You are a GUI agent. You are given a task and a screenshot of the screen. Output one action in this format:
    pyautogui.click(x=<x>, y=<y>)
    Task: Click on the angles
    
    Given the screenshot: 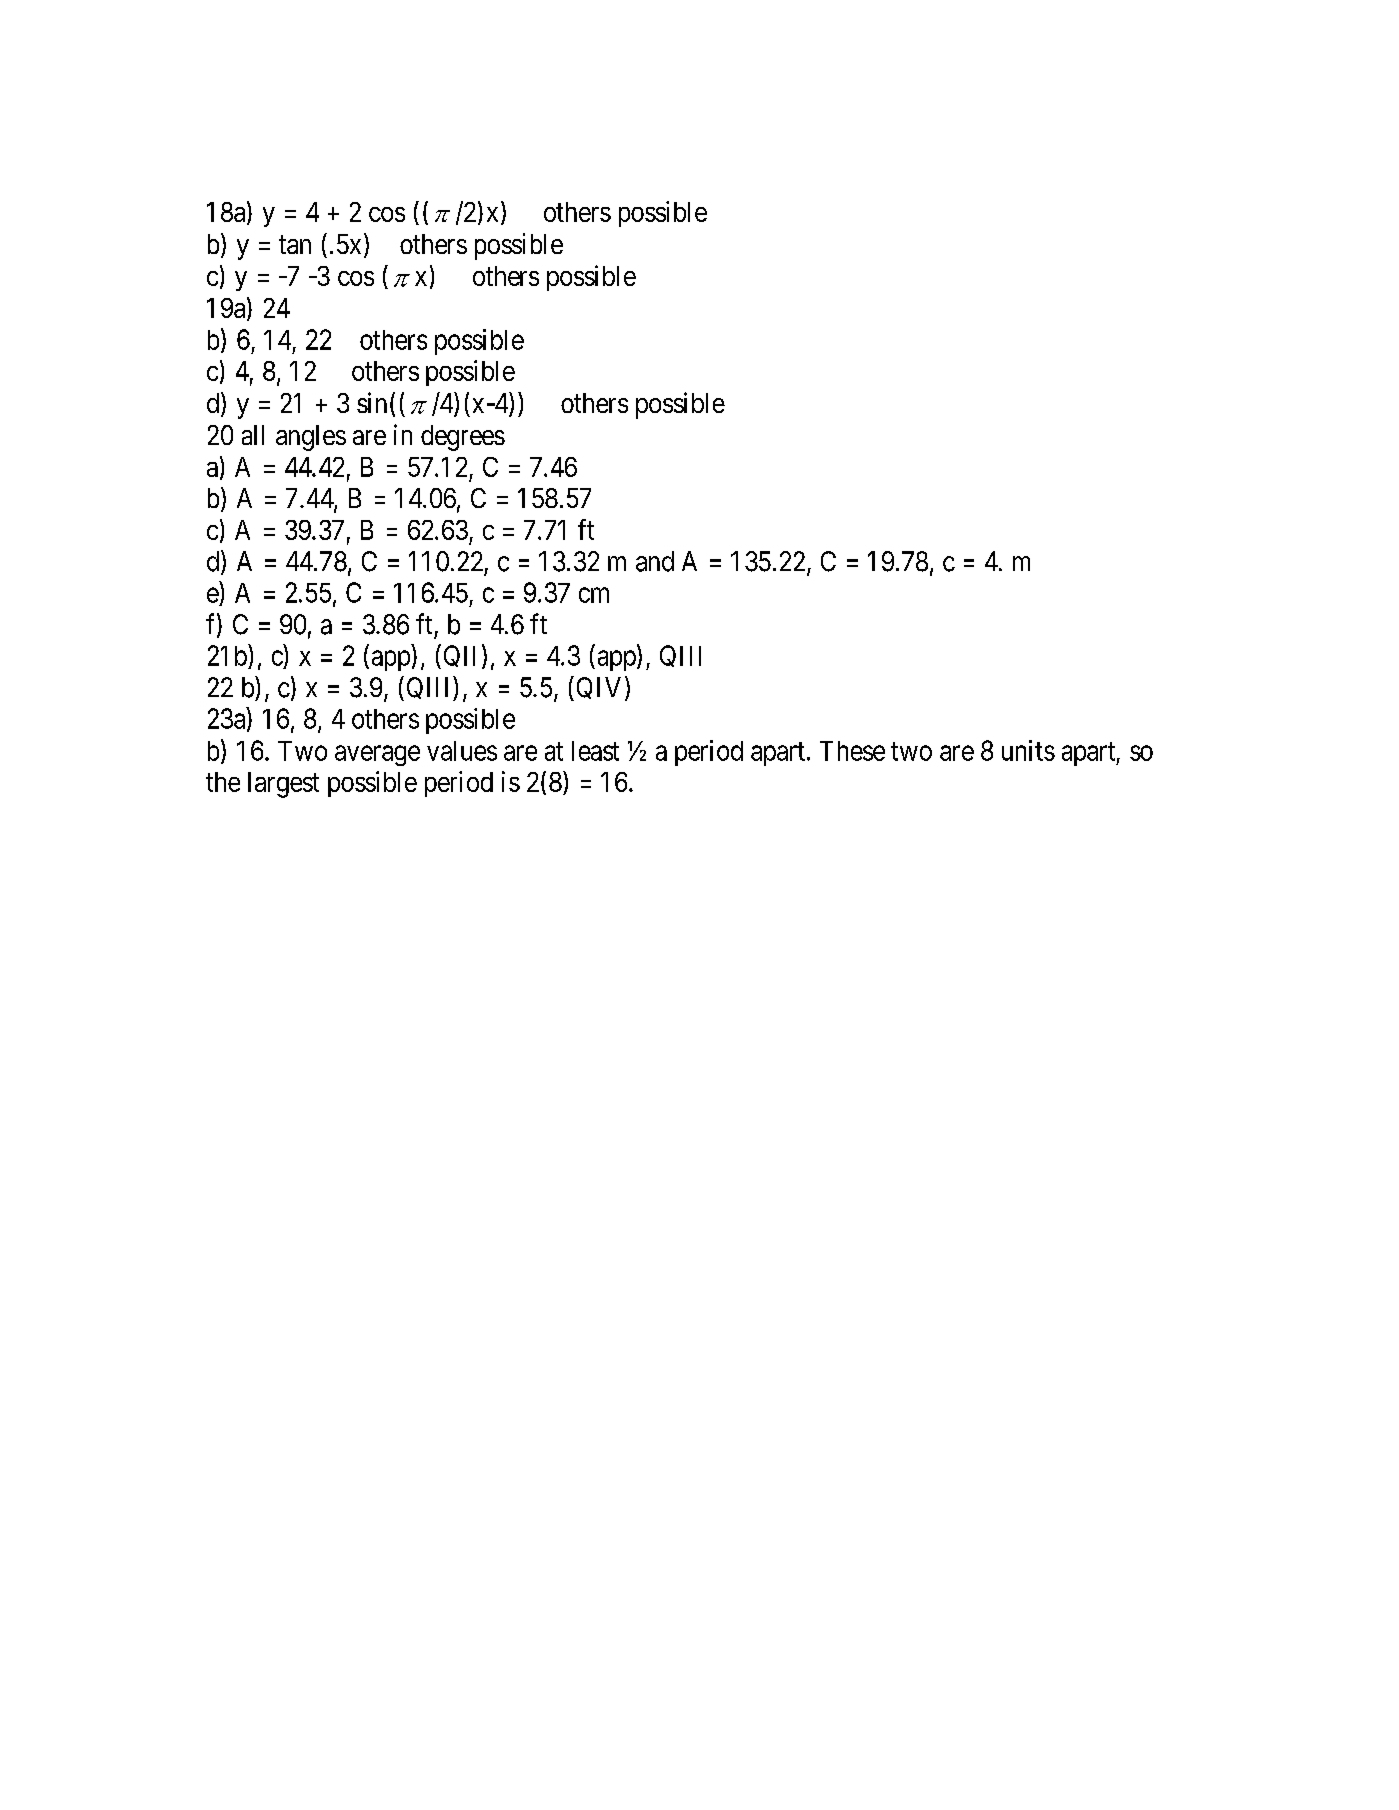 What is the action you would take?
    pyautogui.click(x=311, y=438)
